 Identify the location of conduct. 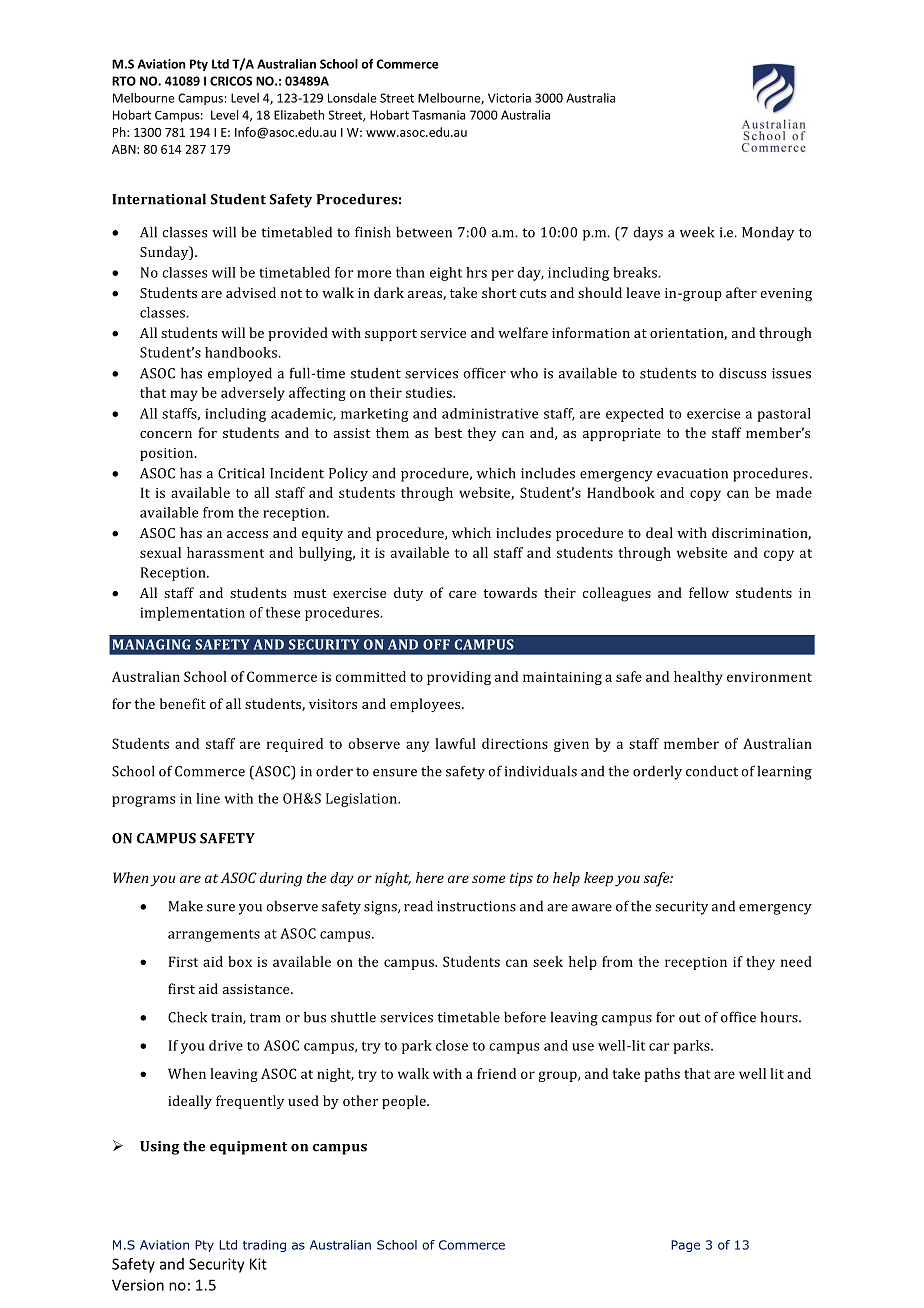
(712, 771).
